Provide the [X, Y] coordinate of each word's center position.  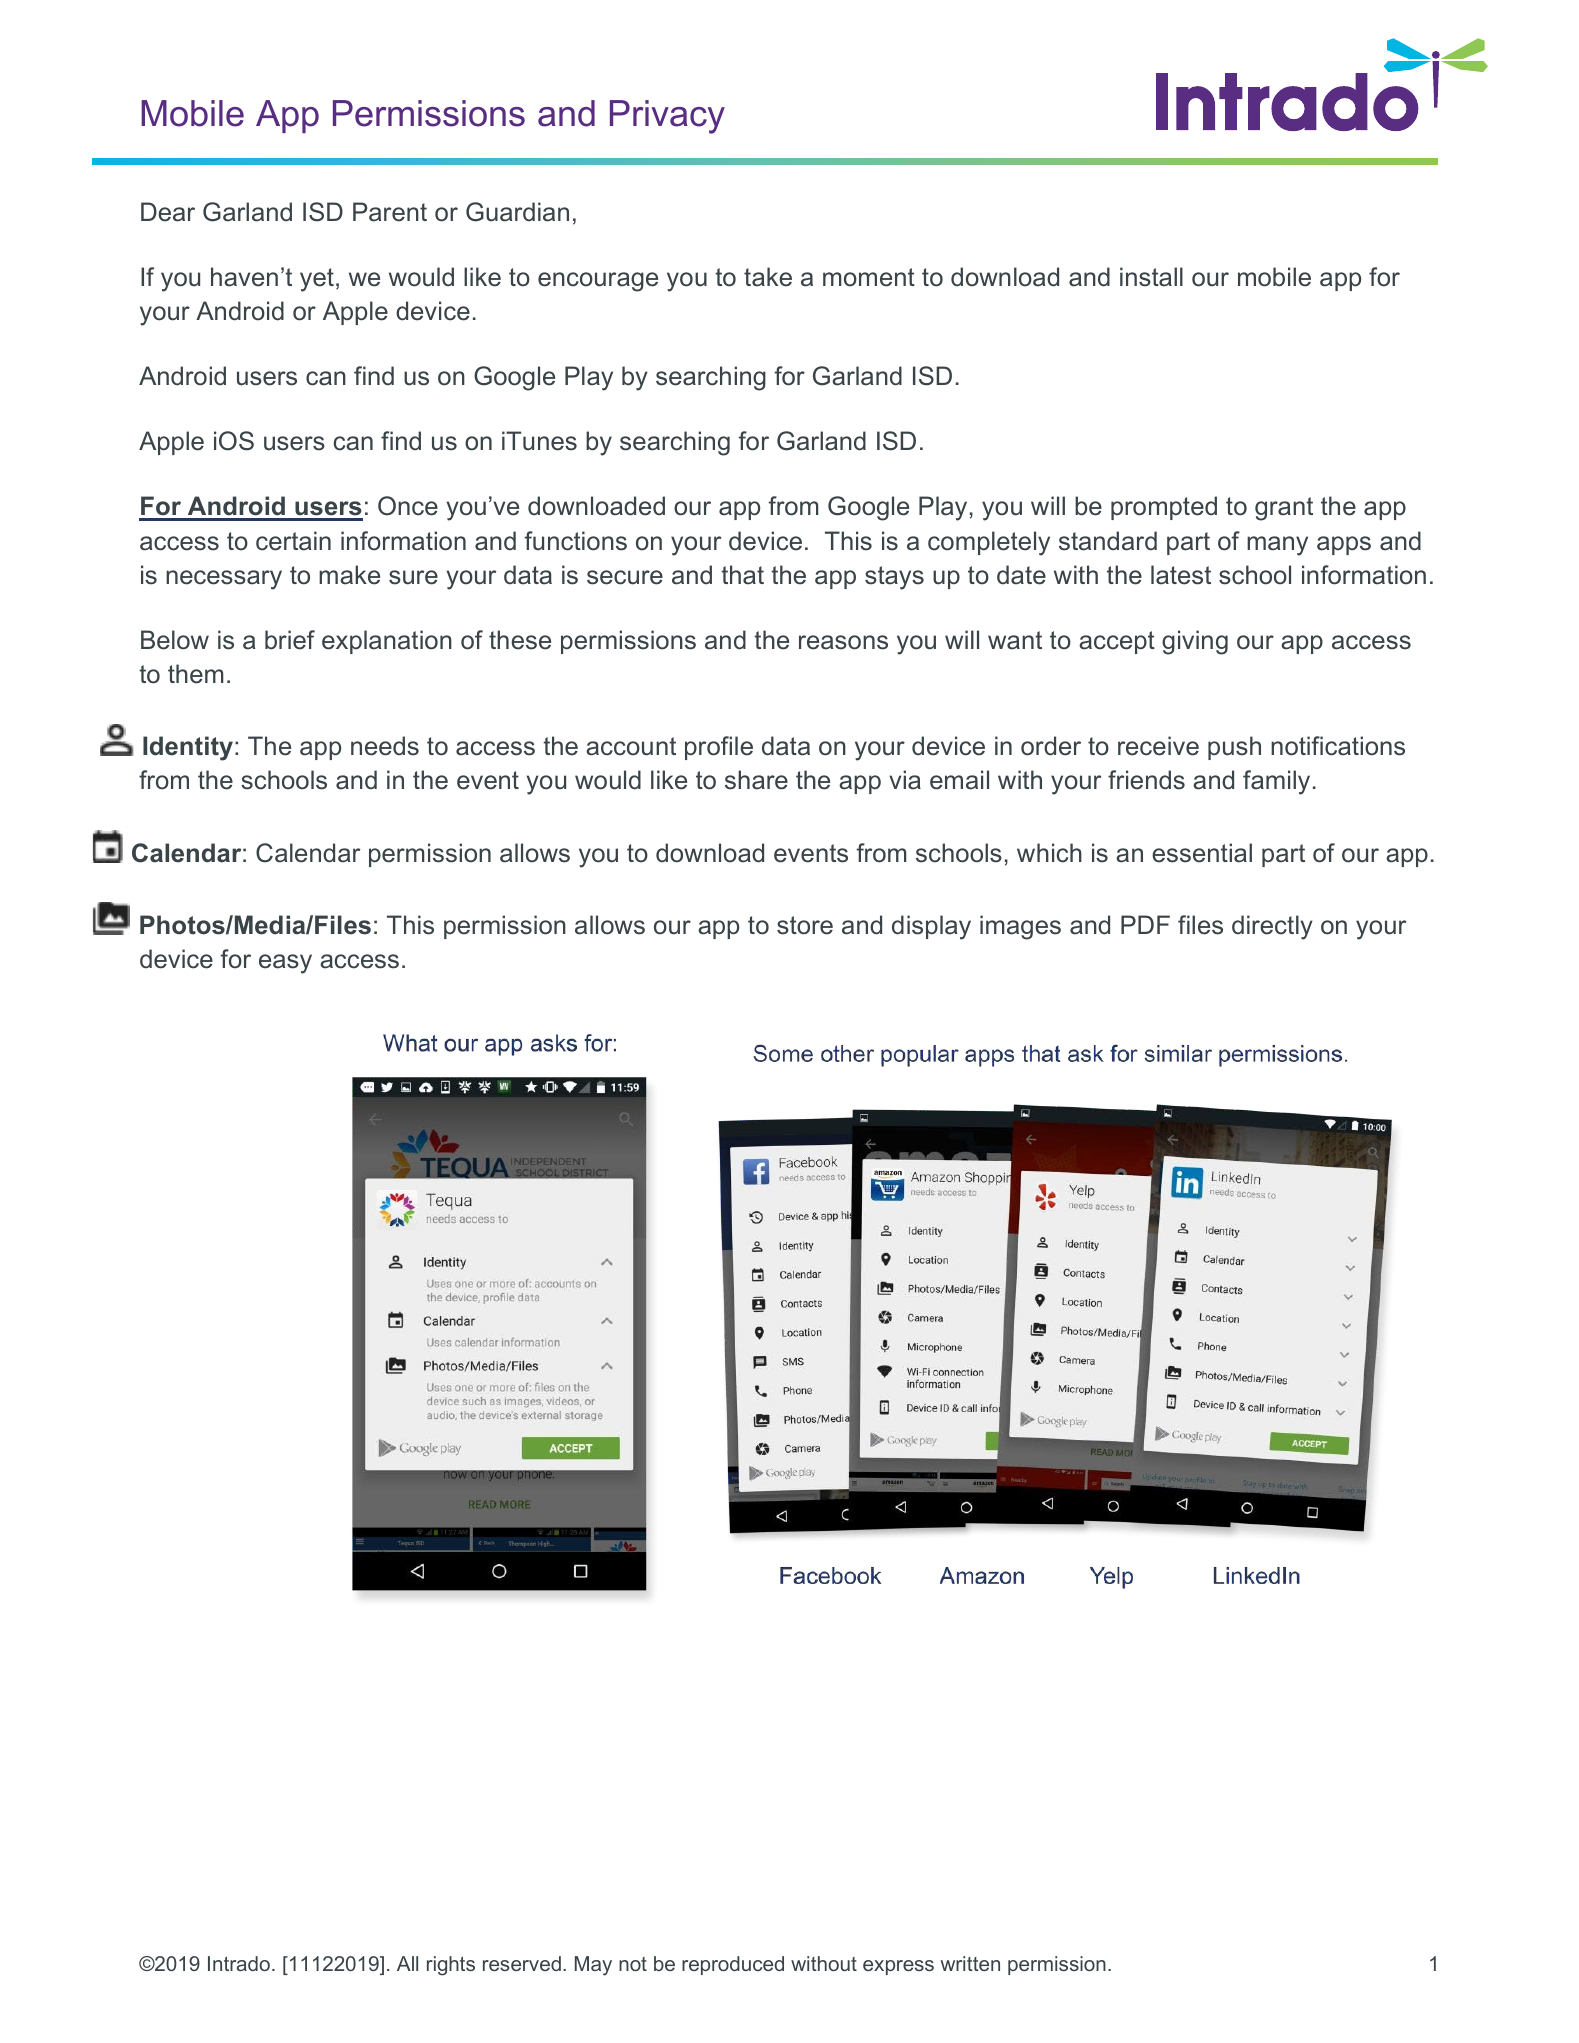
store [805, 925]
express [898, 1967]
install [1151, 277]
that [742, 575]
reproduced [733, 1965]
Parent [390, 212]
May [593, 1966]
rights [451, 1966]
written [970, 1963]
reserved [522, 1963]
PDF [1145, 924]
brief [290, 640]
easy [285, 964]
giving [1195, 642]
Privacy [667, 117]
